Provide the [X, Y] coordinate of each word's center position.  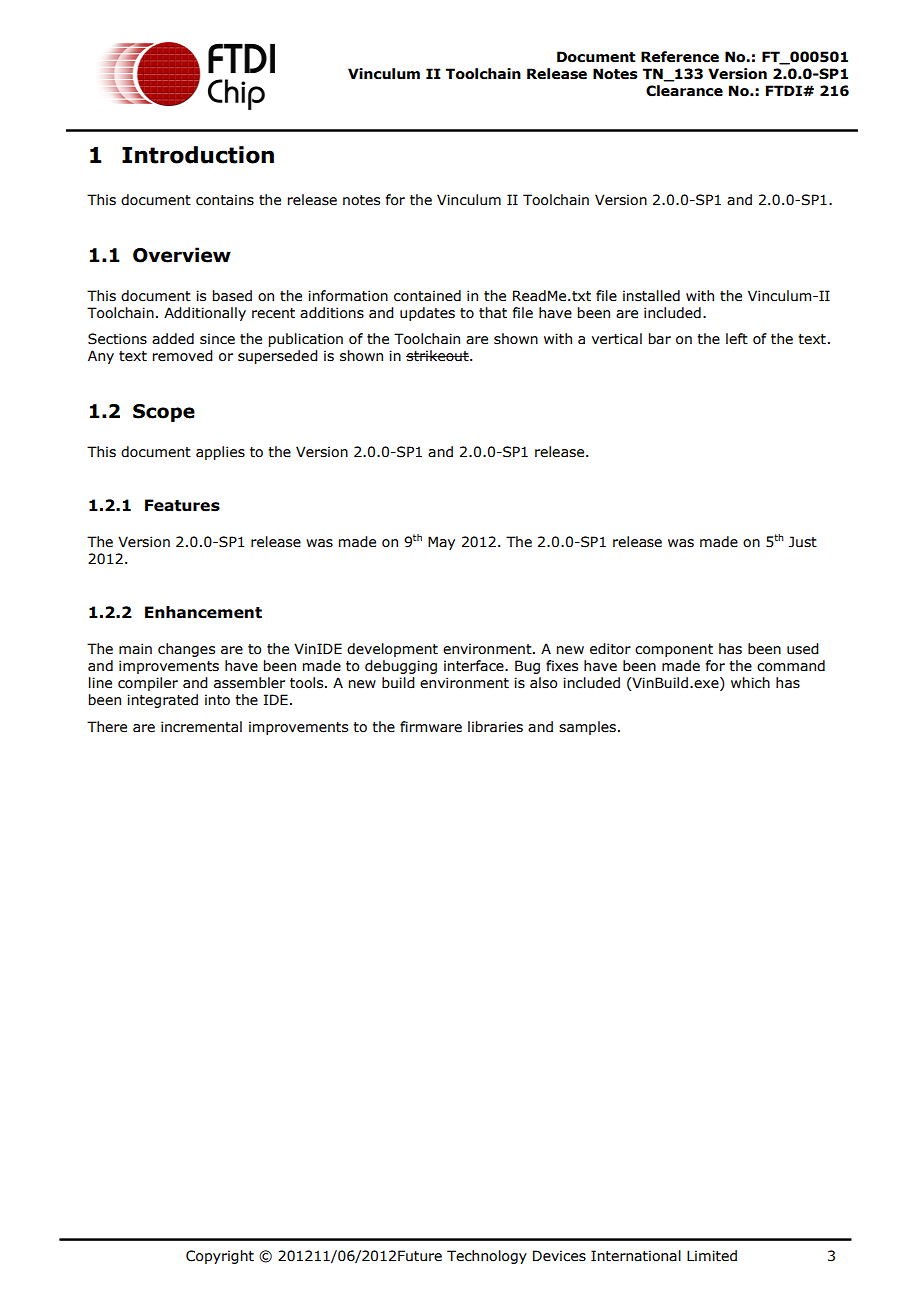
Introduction [198, 155]
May [441, 543]
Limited [712, 1256]
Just [803, 542]
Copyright [220, 1257]
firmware [431, 727]
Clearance [684, 91]
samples [587, 728]
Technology [487, 1257]
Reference [680, 57]
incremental [201, 727]
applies [220, 453]
